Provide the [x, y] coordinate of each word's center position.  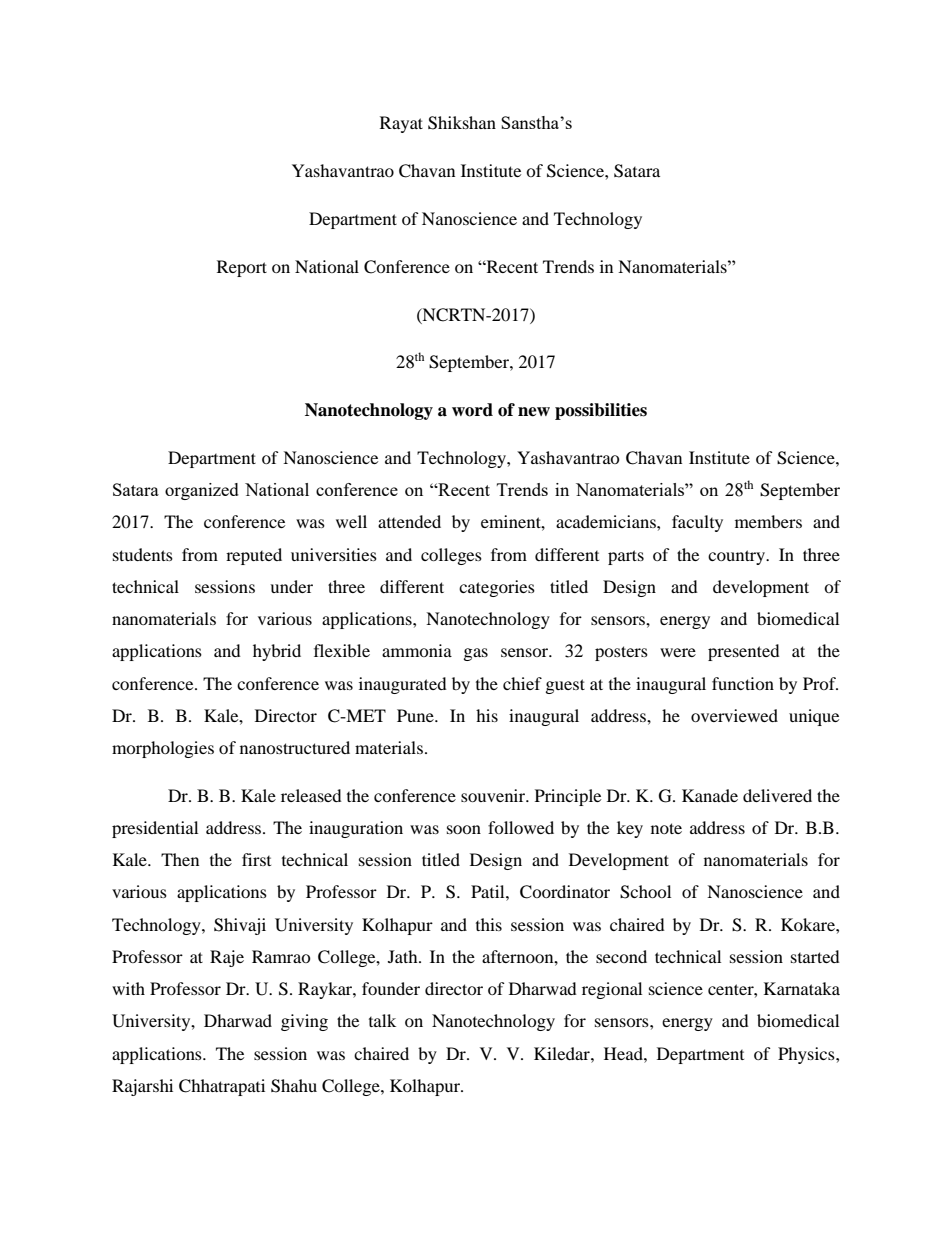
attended [409, 521]
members [768, 521]
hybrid [277, 652]
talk [382, 1020]
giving [304, 1022]
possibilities [601, 411]
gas [476, 654]
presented [744, 652]
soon [464, 829]
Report [242, 268]
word [472, 410]
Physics [807, 1055]
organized [202, 491]
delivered [777, 795]
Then [180, 859]
